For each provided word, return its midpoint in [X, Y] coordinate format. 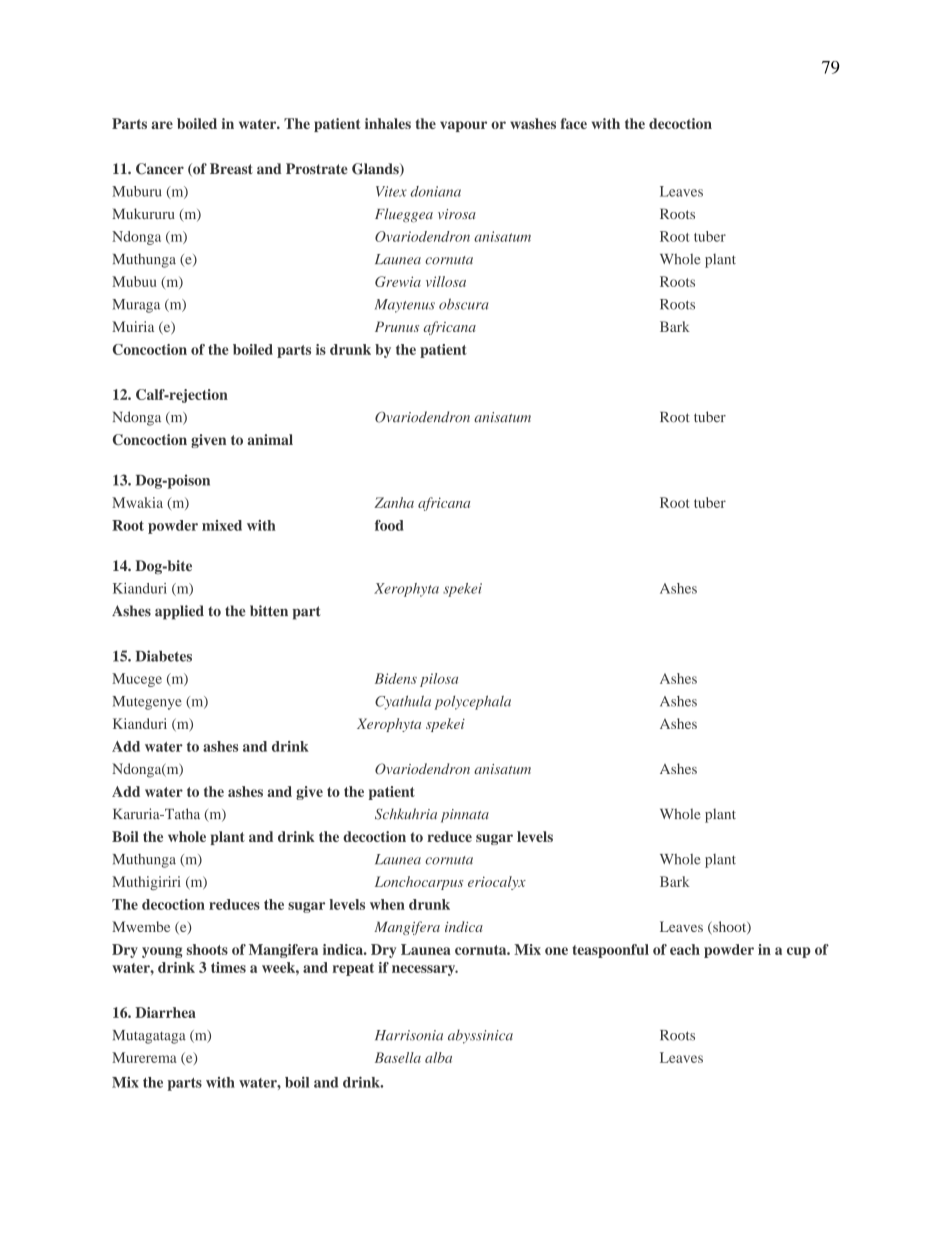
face [573, 123]
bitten [269, 611]
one [556, 951]
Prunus [397, 326]
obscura [463, 304]
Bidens [396, 678]
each [685, 949]
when [387, 904]
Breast [231, 168]
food [389, 525]
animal [270, 439]
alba [438, 1057]
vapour [463, 126]
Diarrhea [165, 1012]
